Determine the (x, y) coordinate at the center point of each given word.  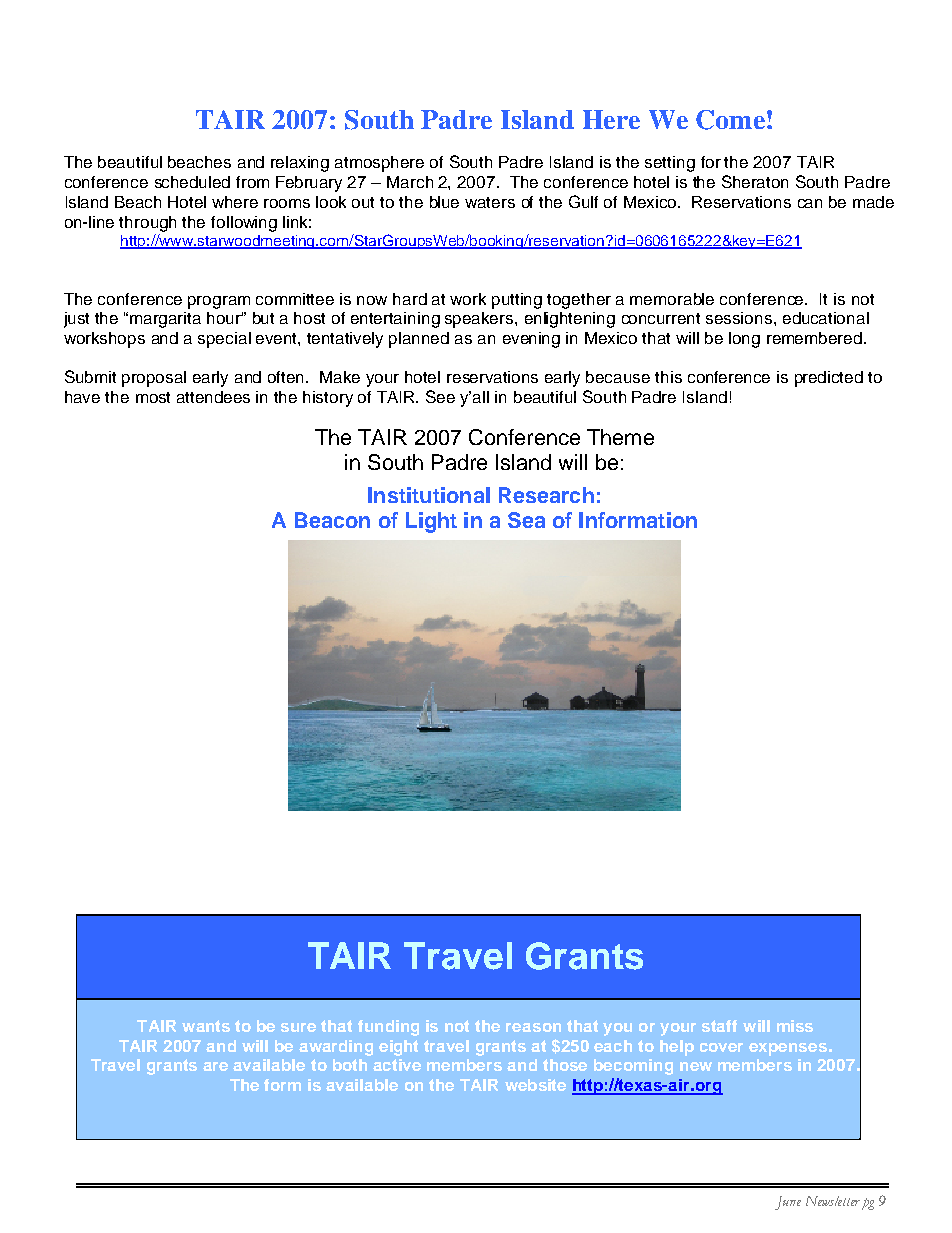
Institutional (429, 495)
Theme (620, 437)
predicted (829, 379)
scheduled (192, 182)
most (153, 397)
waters (490, 202)
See (440, 396)
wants (206, 1026)
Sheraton (755, 181)
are (215, 1066)
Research (546, 495)
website (535, 1085)
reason (533, 1027)
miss (795, 1026)
